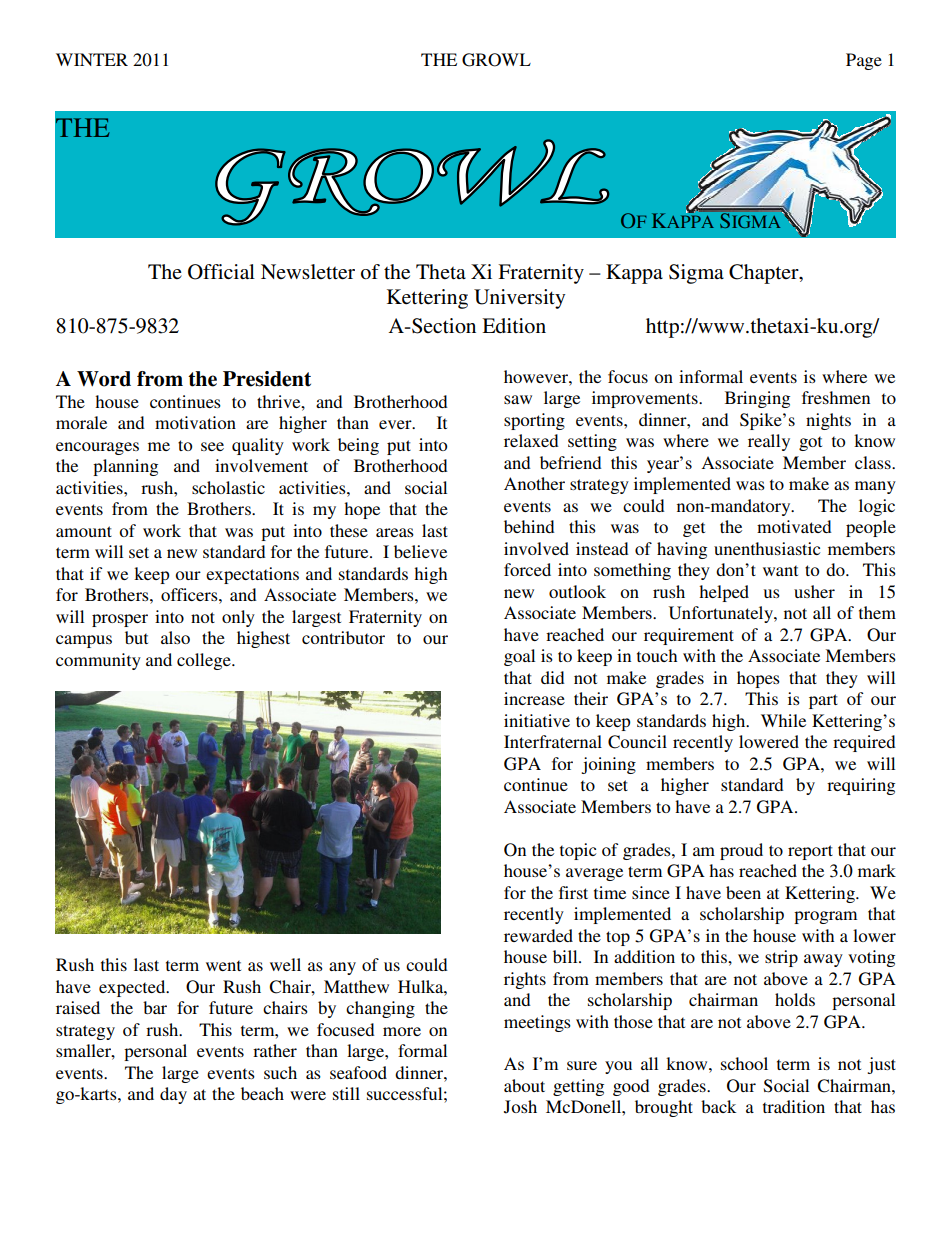 This document has width=952, height=1233. What do you see at coordinates (92, 59) in the document?
I see `WINTER` at bounding box center [92, 59].
